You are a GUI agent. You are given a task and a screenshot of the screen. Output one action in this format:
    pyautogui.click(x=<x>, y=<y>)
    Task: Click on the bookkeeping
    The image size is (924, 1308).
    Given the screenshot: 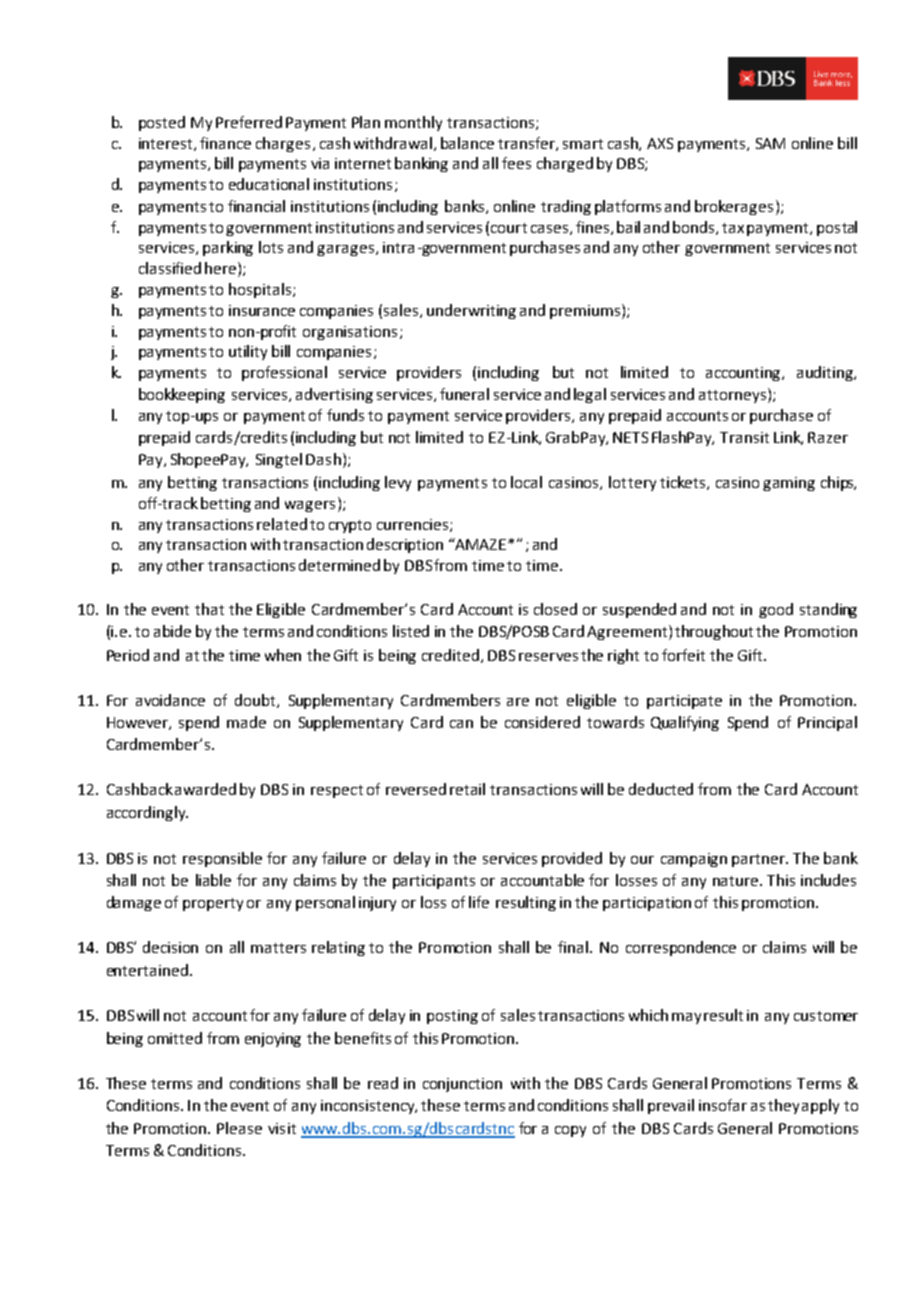 What is the action you would take?
    pyautogui.click(x=182, y=395)
